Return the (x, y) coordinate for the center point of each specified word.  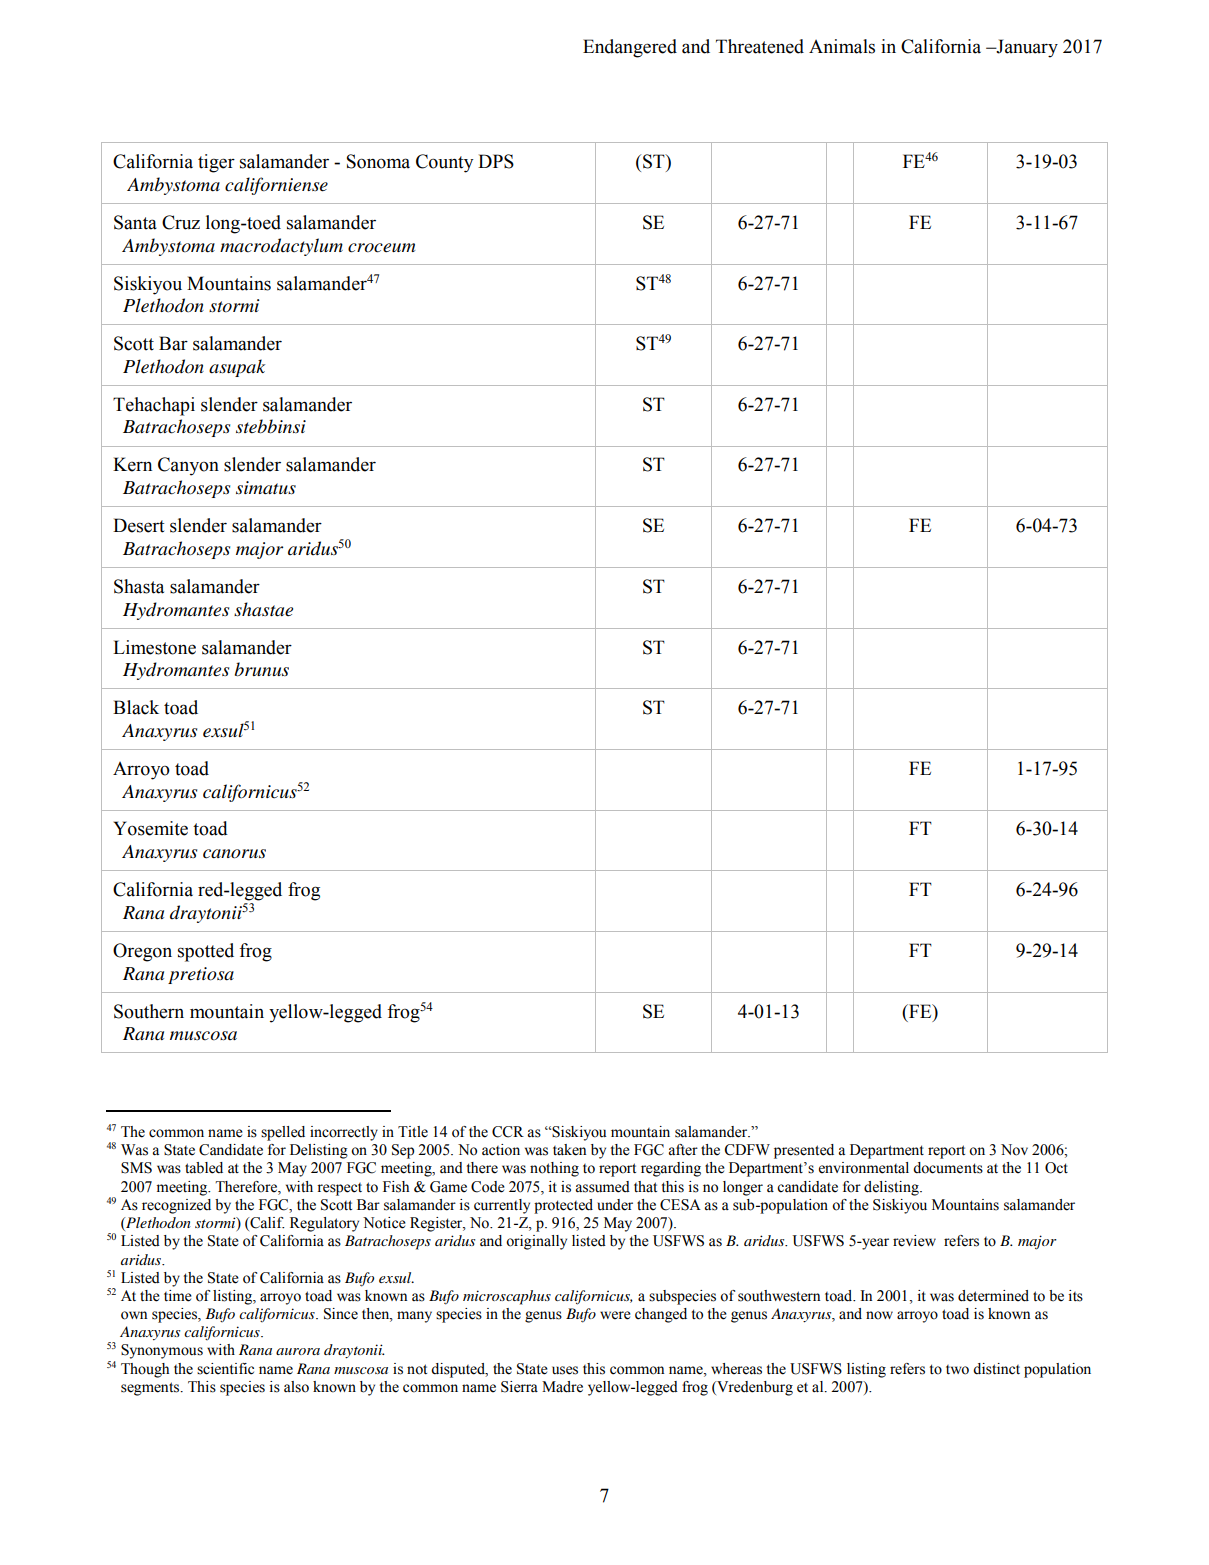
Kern (132, 464)
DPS (496, 161)
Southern (149, 1011)
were (615, 1315)
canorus (234, 854)
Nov (1014, 1150)
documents (948, 1168)
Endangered (630, 48)
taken (569, 1150)
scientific (225, 1369)
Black (136, 707)
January (1026, 48)
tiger (216, 163)
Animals (842, 46)
